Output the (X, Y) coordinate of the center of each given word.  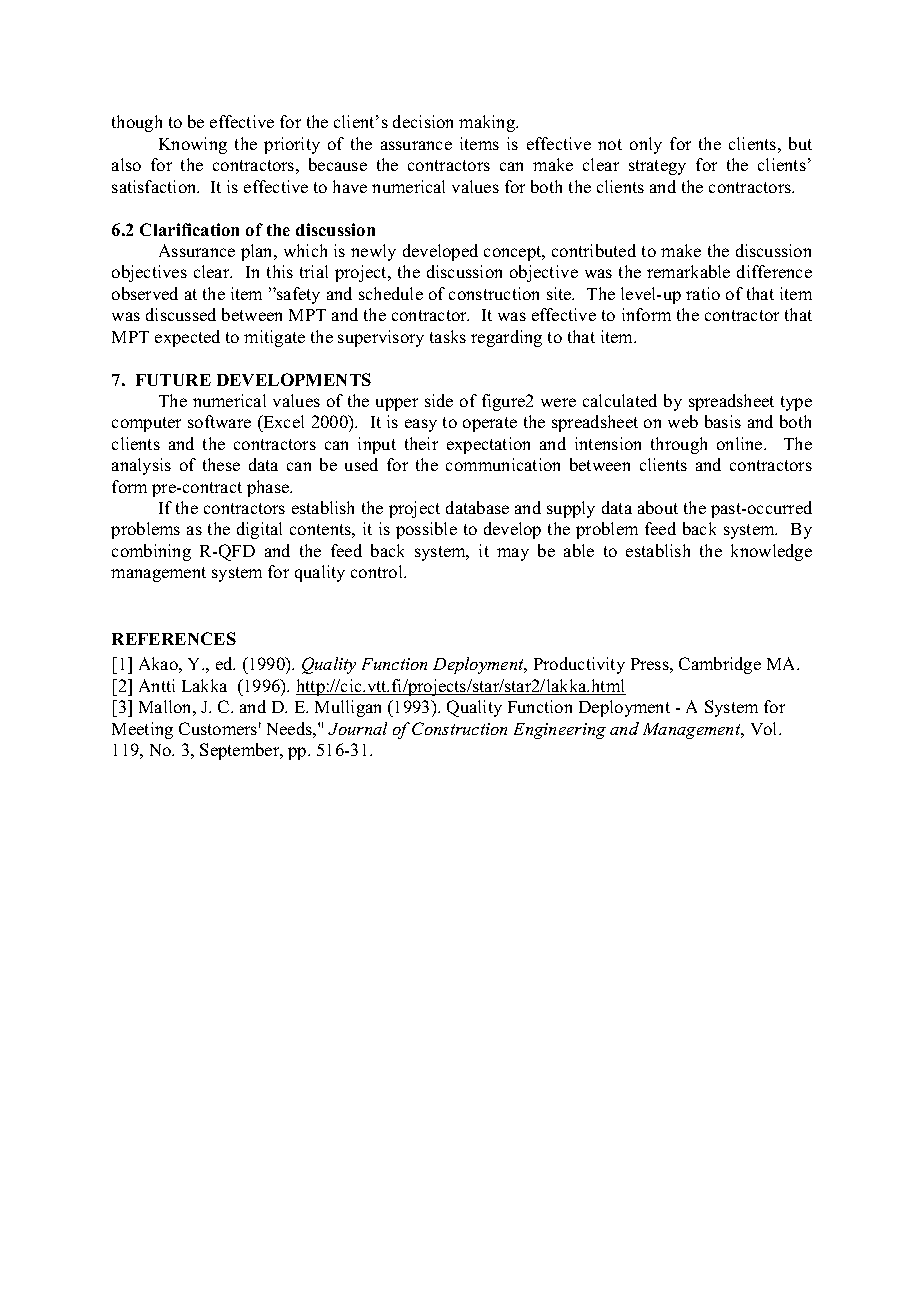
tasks (448, 336)
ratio (703, 293)
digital (259, 530)
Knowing (193, 145)
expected (187, 338)
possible (426, 530)
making (488, 123)
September (241, 751)
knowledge (771, 552)
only (646, 145)
